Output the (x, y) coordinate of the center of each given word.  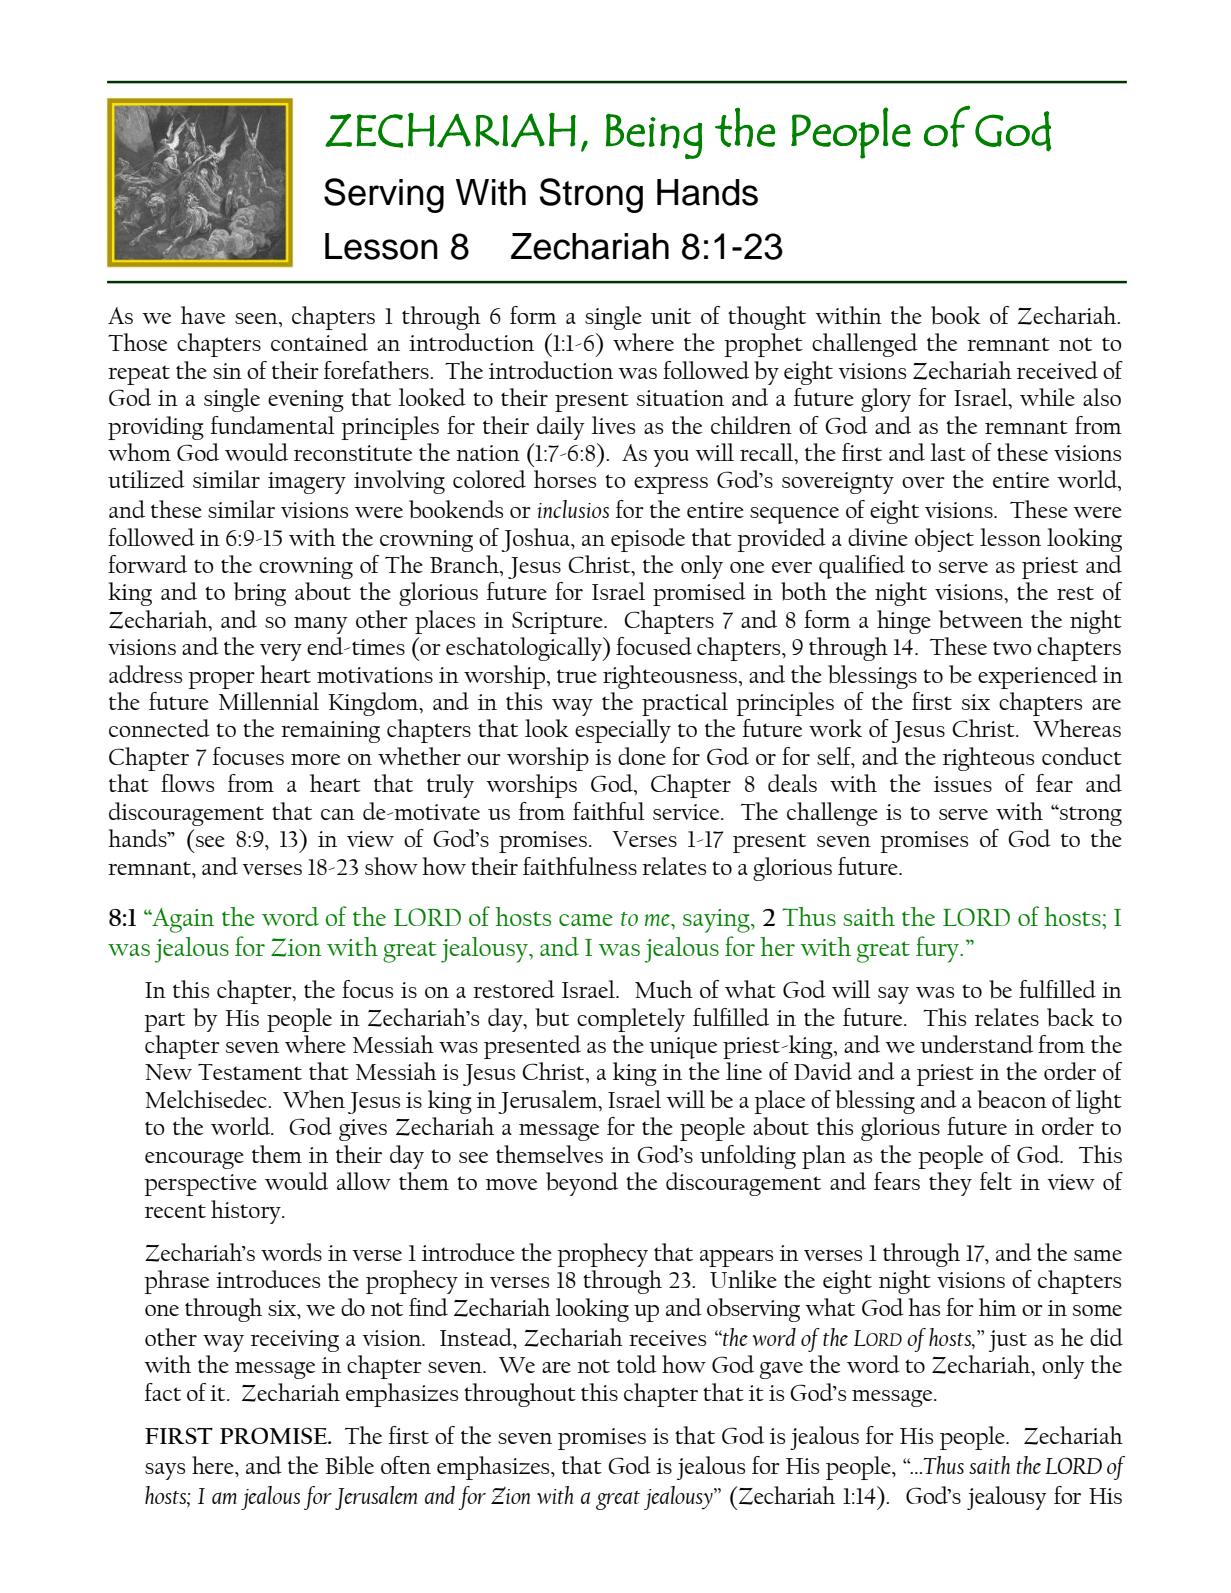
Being (654, 136)
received (1057, 370)
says (165, 1471)
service (687, 812)
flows (187, 783)
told (637, 1364)
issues (963, 784)
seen (257, 318)
